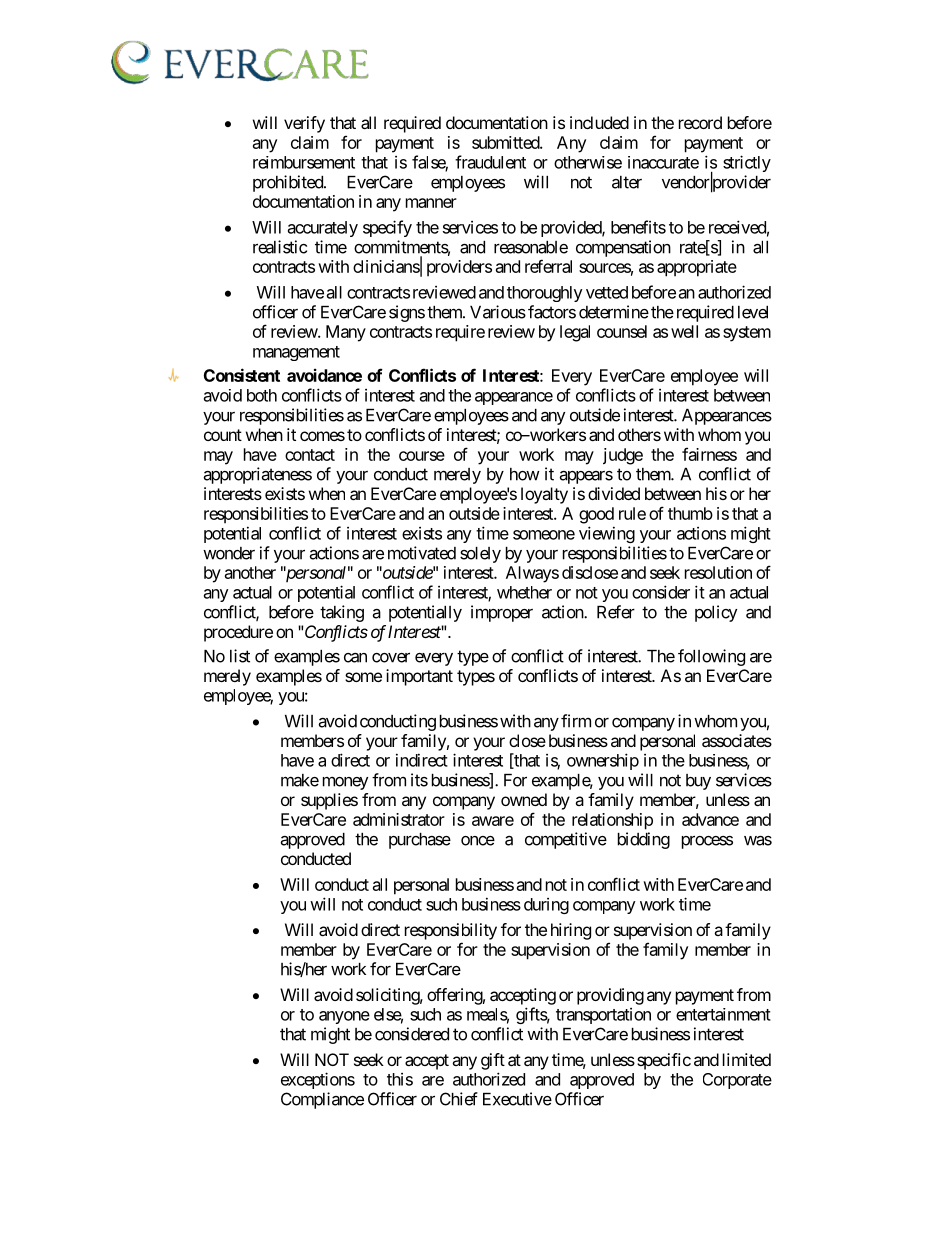 The image size is (952, 1233). Describe the element at coordinates (459, 1099) in the image. I see `Chief` at that location.
